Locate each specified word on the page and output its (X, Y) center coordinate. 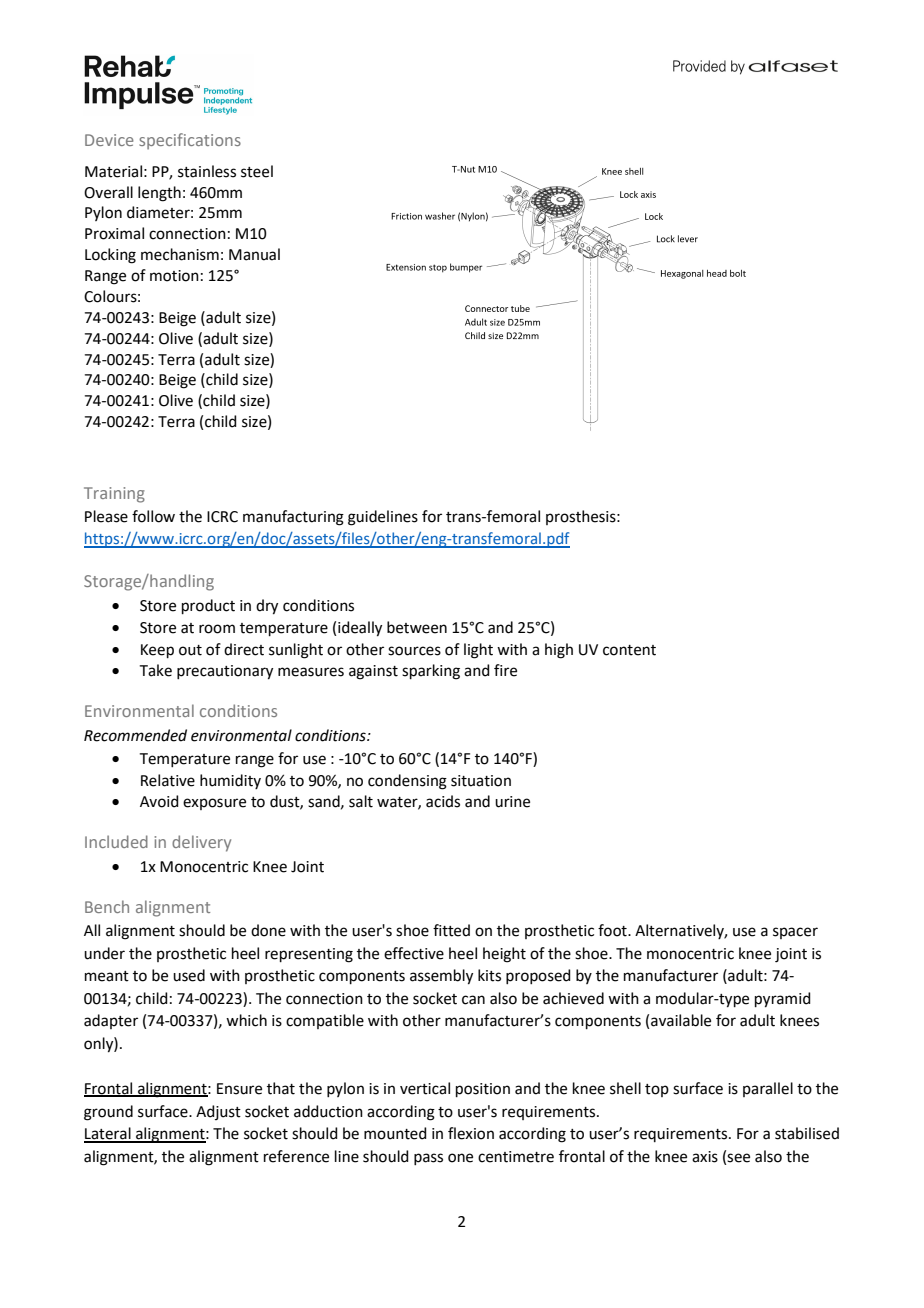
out (190, 650)
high (559, 651)
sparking (431, 672)
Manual (254, 254)
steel (257, 171)
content (629, 650)
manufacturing (293, 518)
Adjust (218, 1112)
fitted (451, 930)
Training (114, 495)
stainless (207, 171)
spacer (795, 933)
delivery (201, 843)
